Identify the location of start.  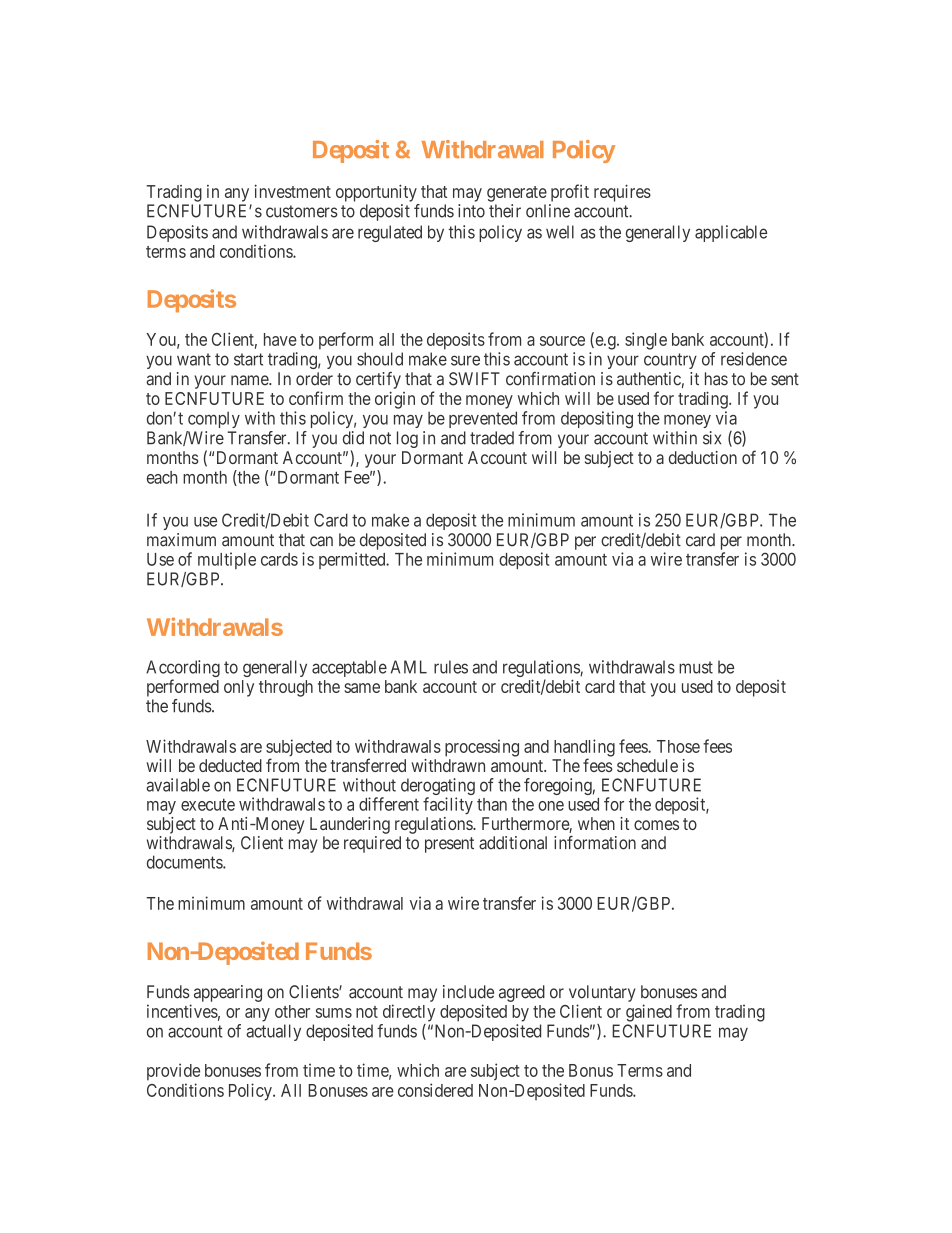
(248, 359).
